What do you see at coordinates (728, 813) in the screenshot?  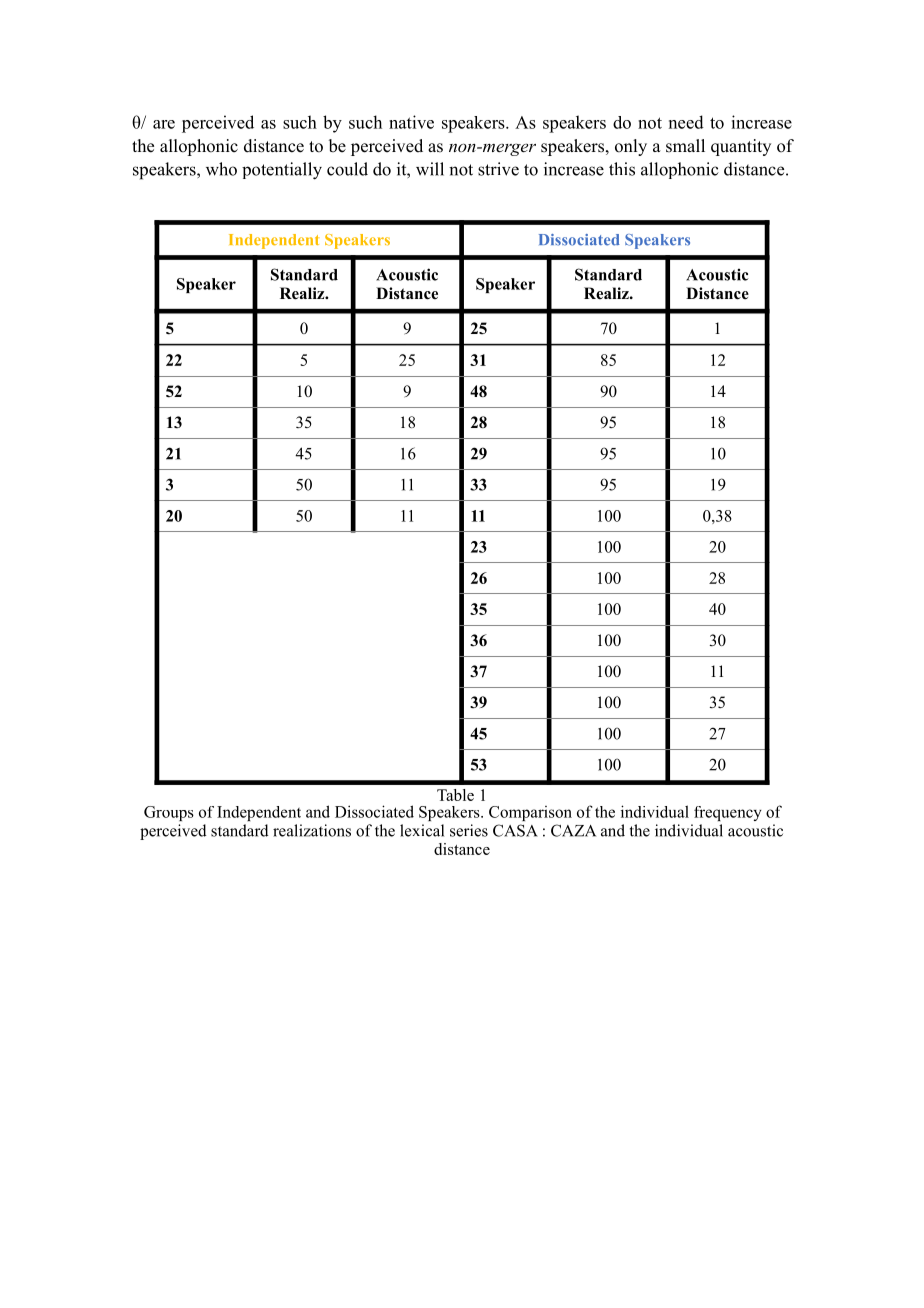 I see `frequency` at bounding box center [728, 813].
